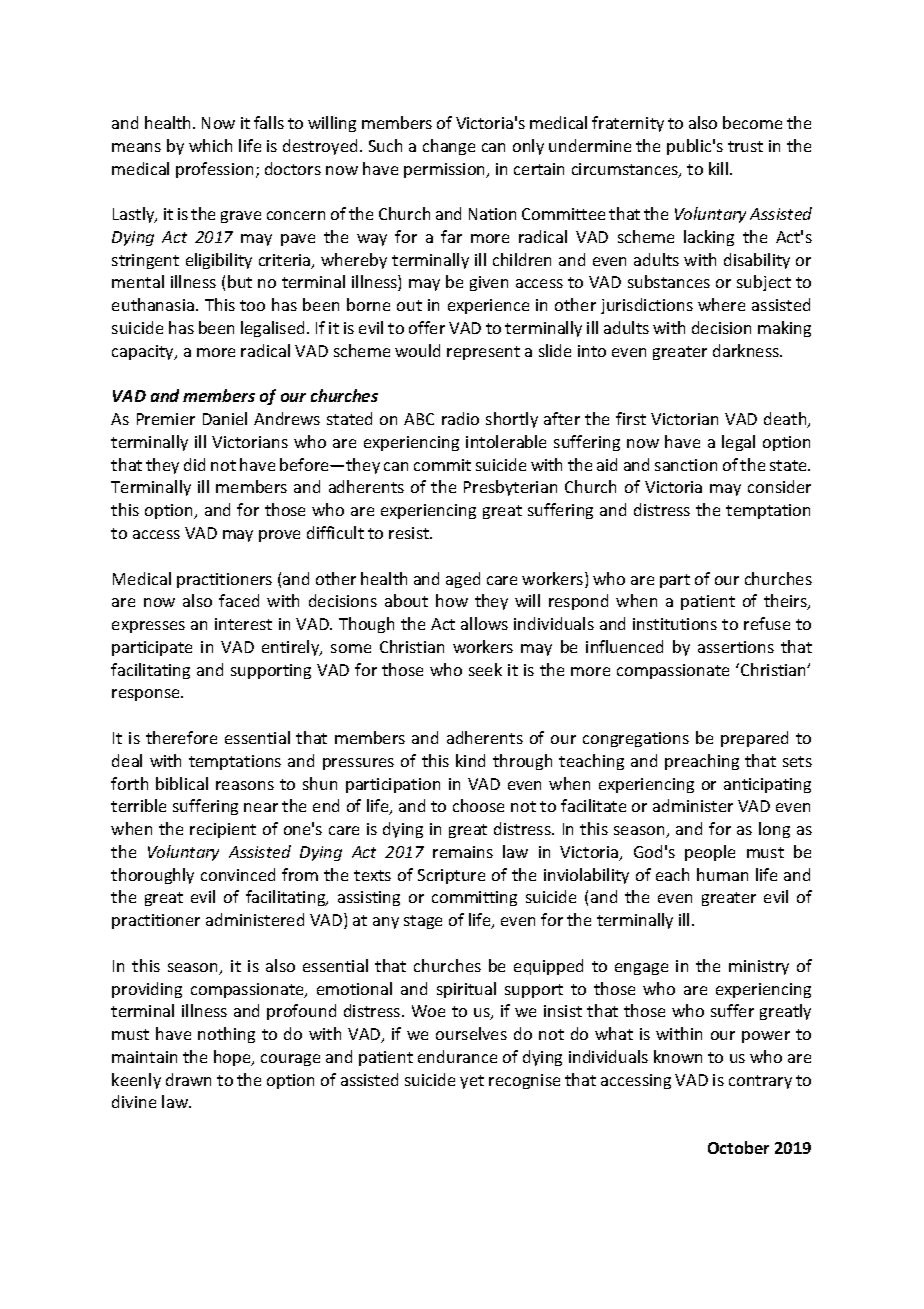 Image resolution: width=924 pixels, height=1309 pixels. Describe the element at coordinates (188, 1079) in the page. I see `drawn` at that location.
